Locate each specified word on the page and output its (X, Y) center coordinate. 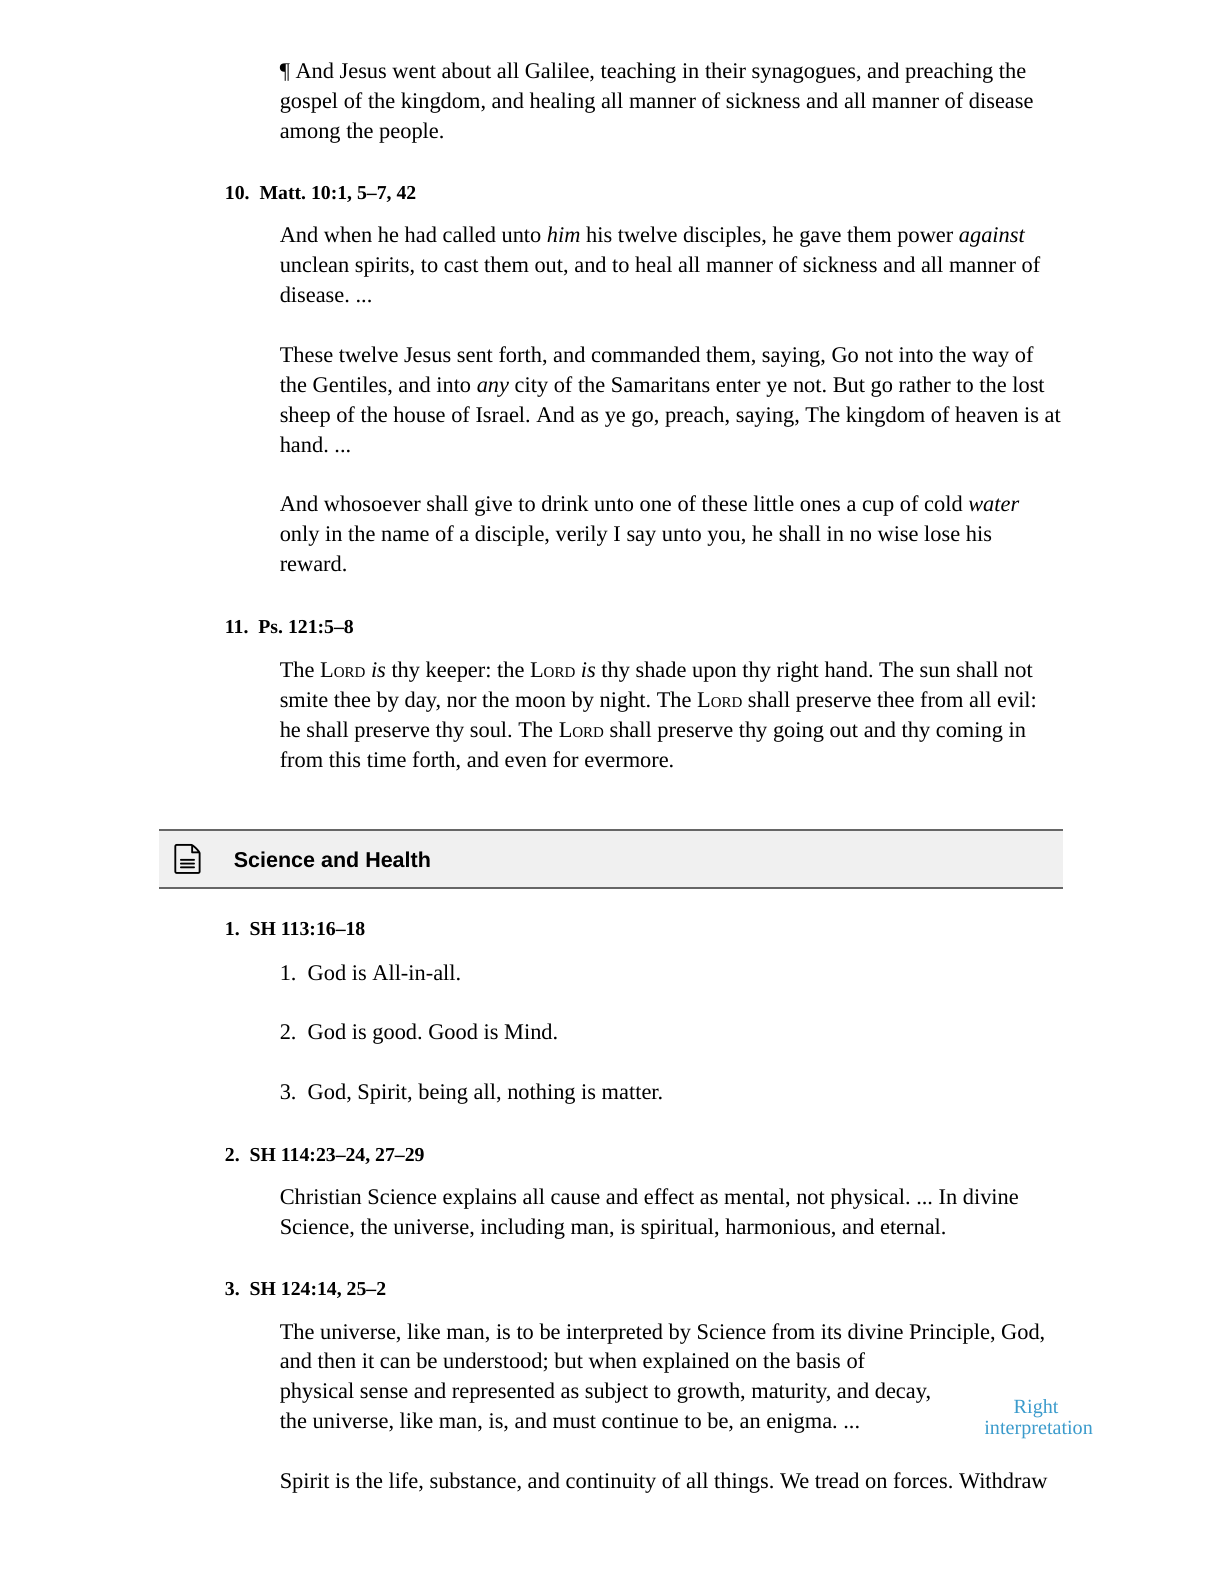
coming (969, 732)
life (404, 1481)
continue (640, 1421)
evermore (626, 762)
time (386, 760)
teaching (638, 72)
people (410, 132)
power (925, 239)
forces (922, 1480)
